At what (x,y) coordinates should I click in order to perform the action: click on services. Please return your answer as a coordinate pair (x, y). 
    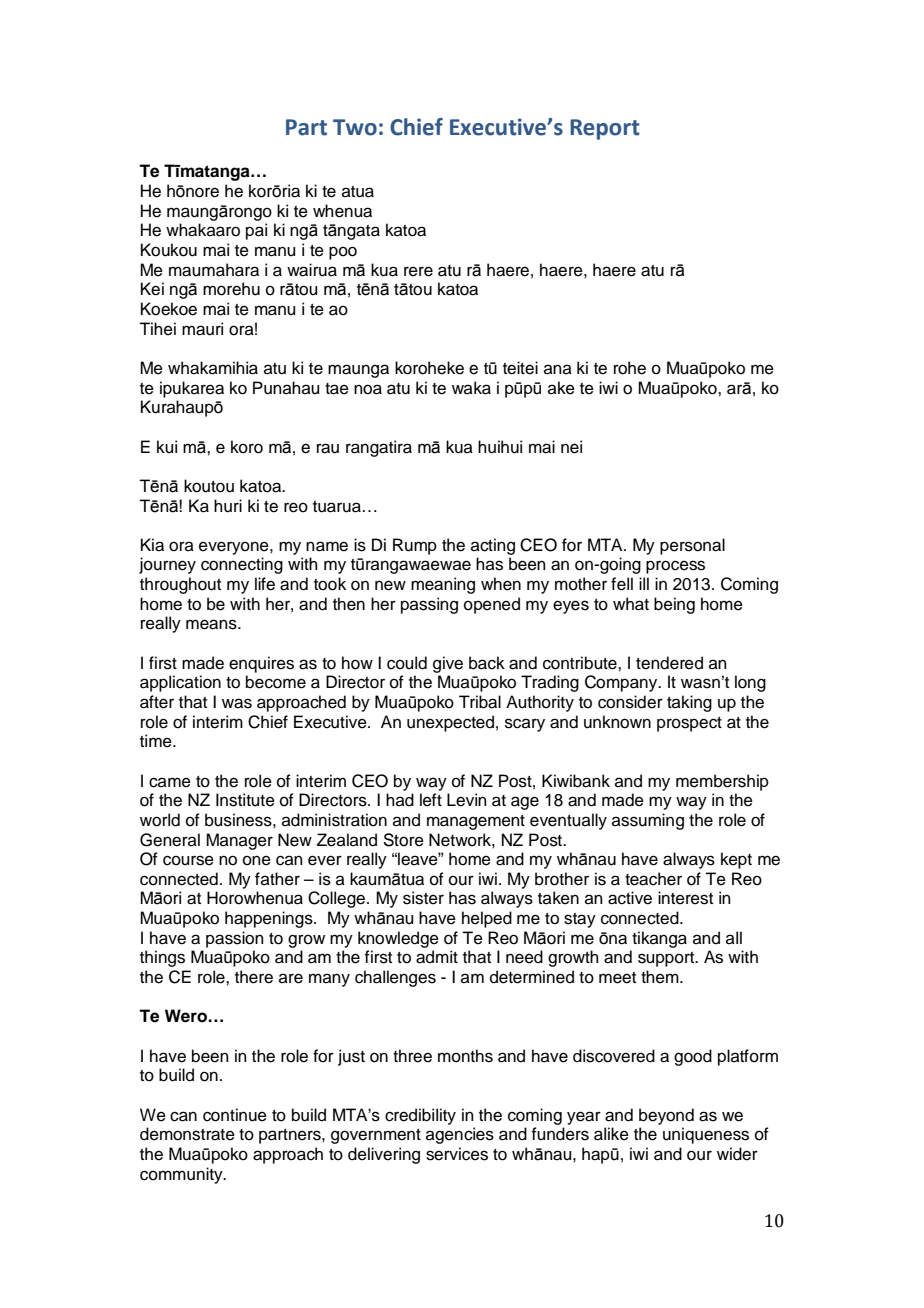
    Looking at the image, I should click on (457, 1154).
